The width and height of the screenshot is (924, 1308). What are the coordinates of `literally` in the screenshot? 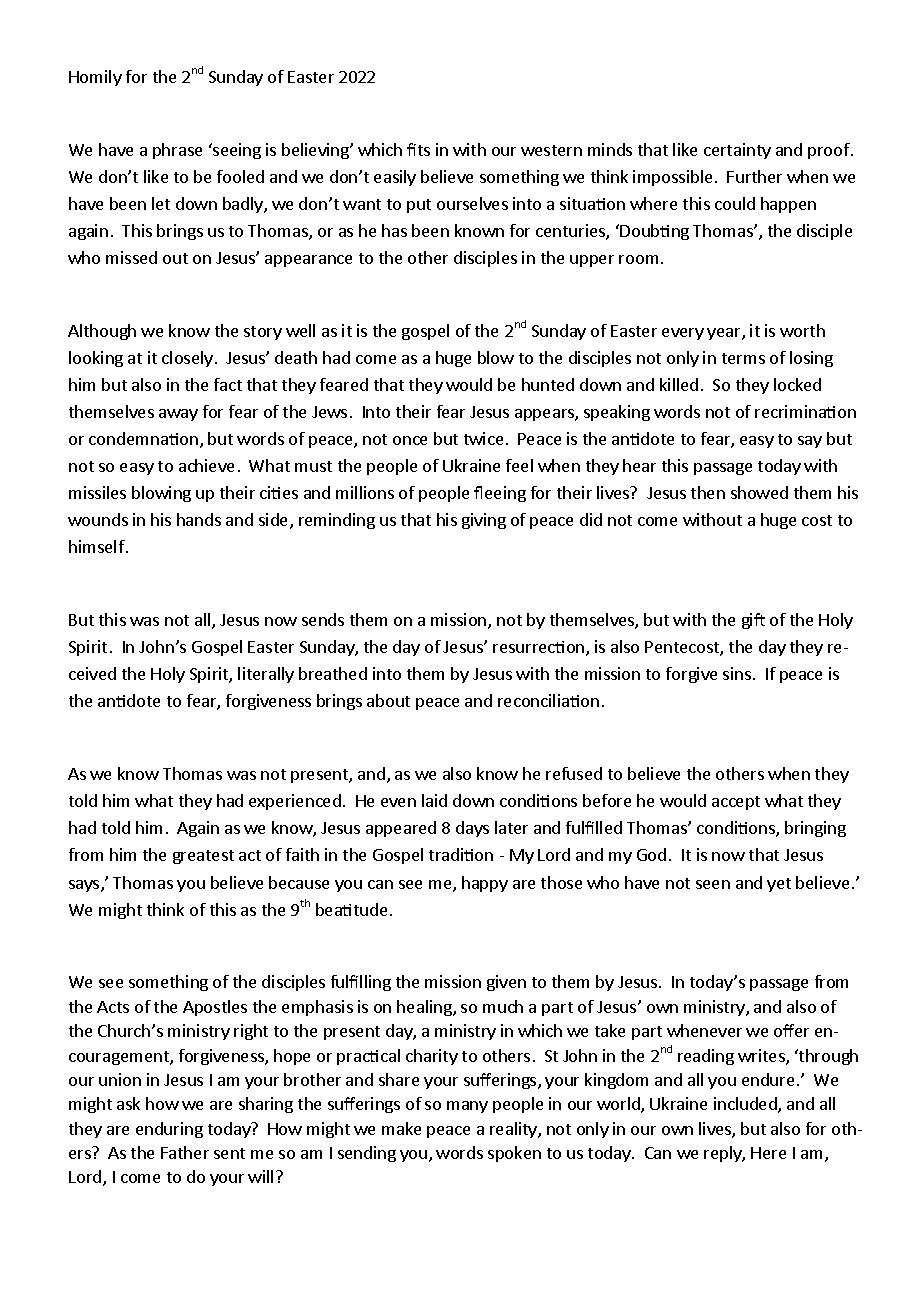 It's located at (266, 675).
